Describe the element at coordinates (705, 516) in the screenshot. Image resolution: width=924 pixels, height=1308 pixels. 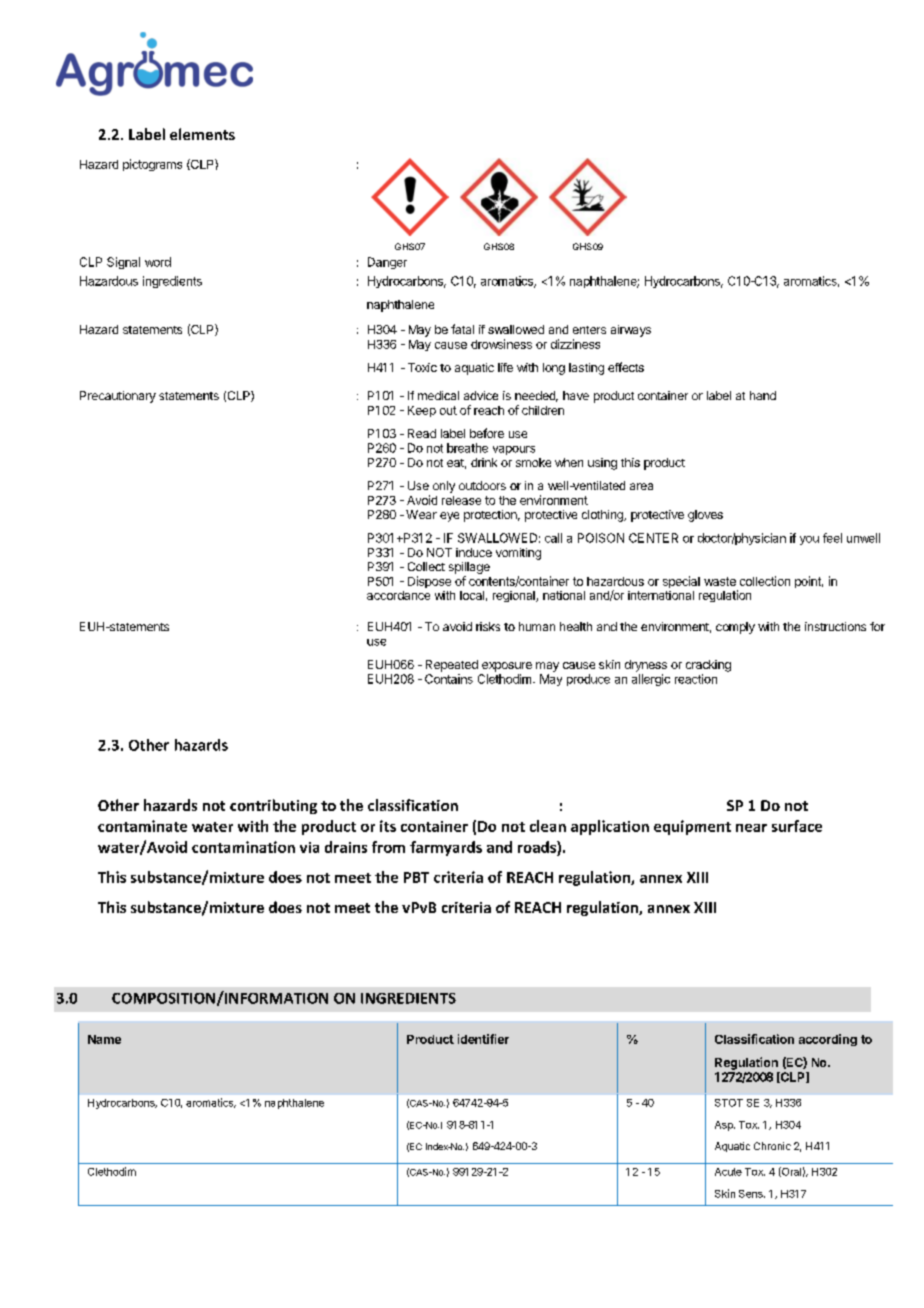
I see `gloves` at that location.
